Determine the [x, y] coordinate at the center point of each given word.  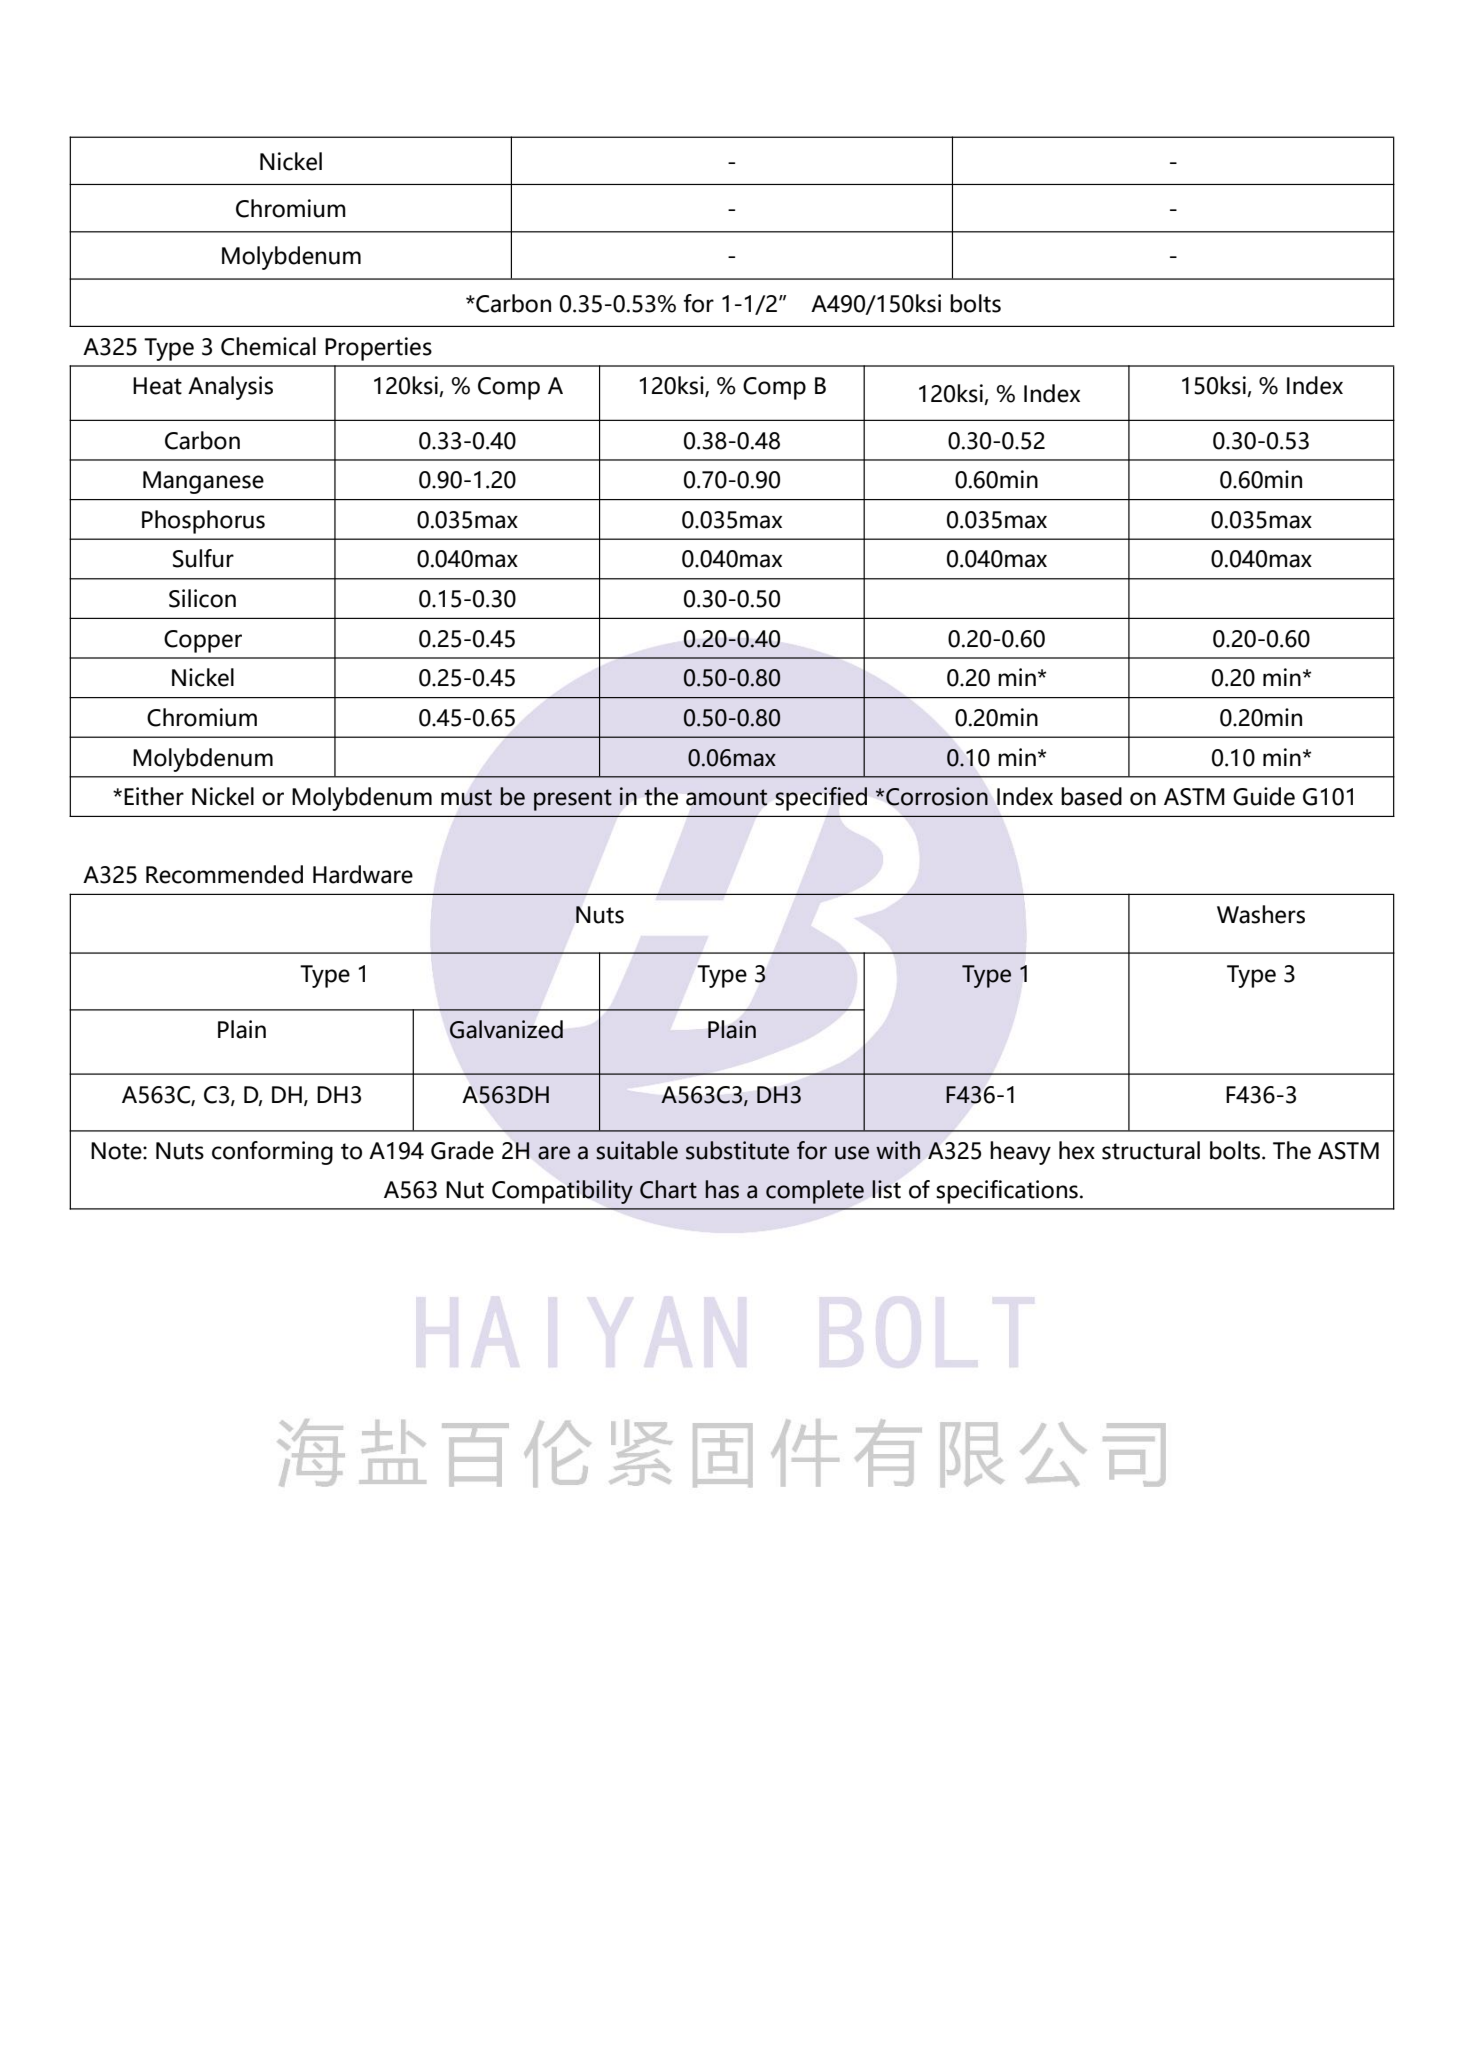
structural [1151, 1150]
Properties [378, 349]
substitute [737, 1150]
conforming [272, 1153]
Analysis [230, 388]
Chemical [268, 346]
